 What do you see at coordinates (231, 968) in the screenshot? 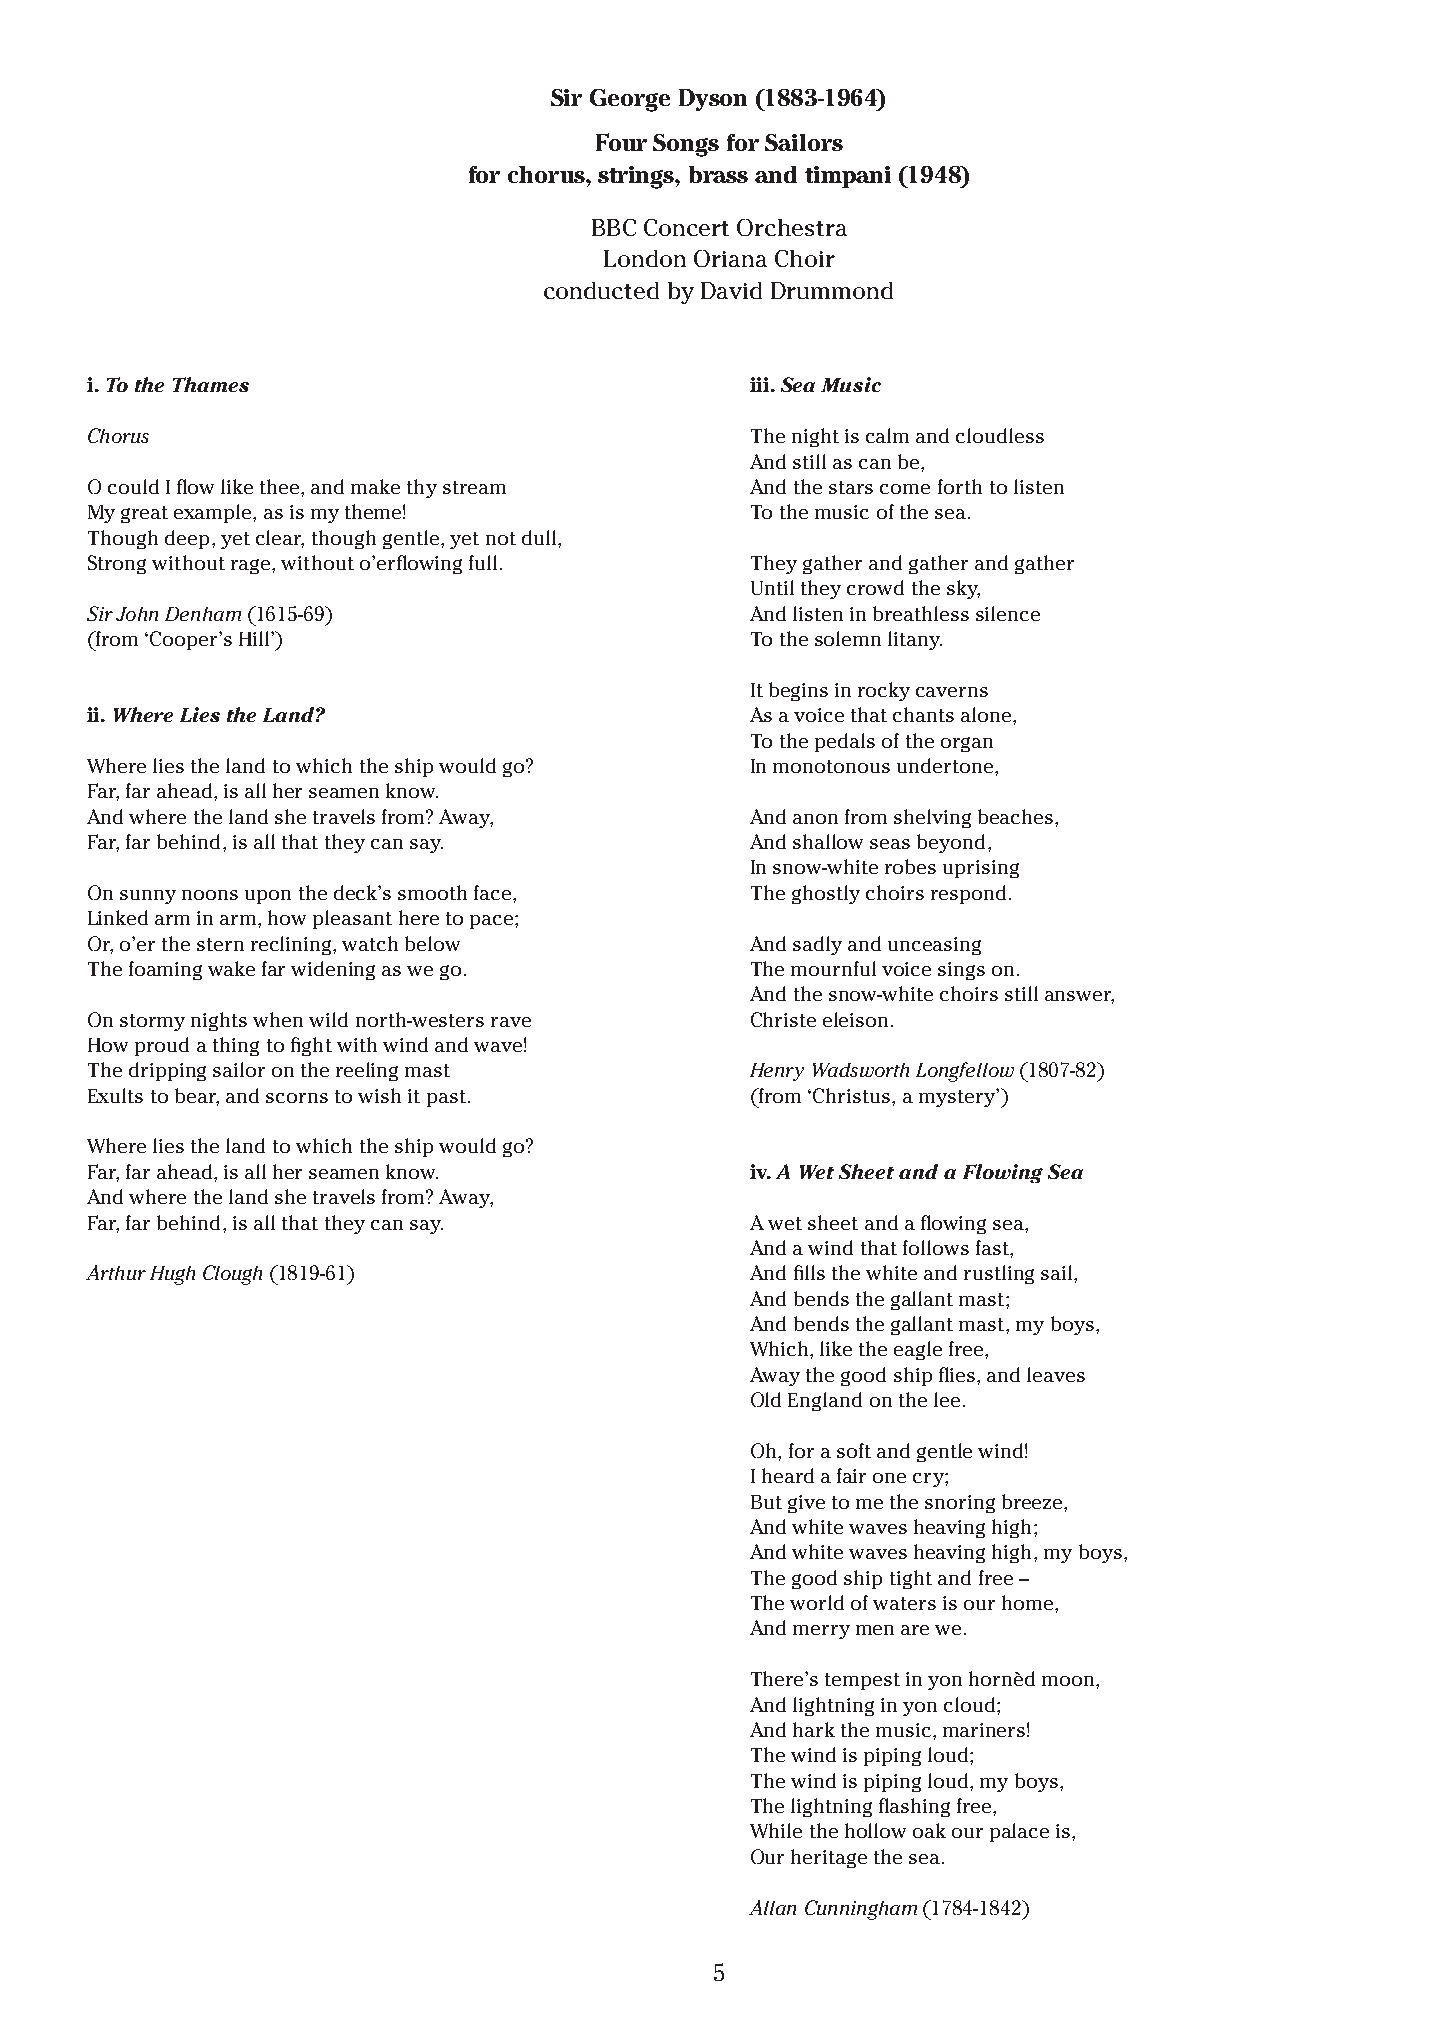
I see `wake` at bounding box center [231, 968].
